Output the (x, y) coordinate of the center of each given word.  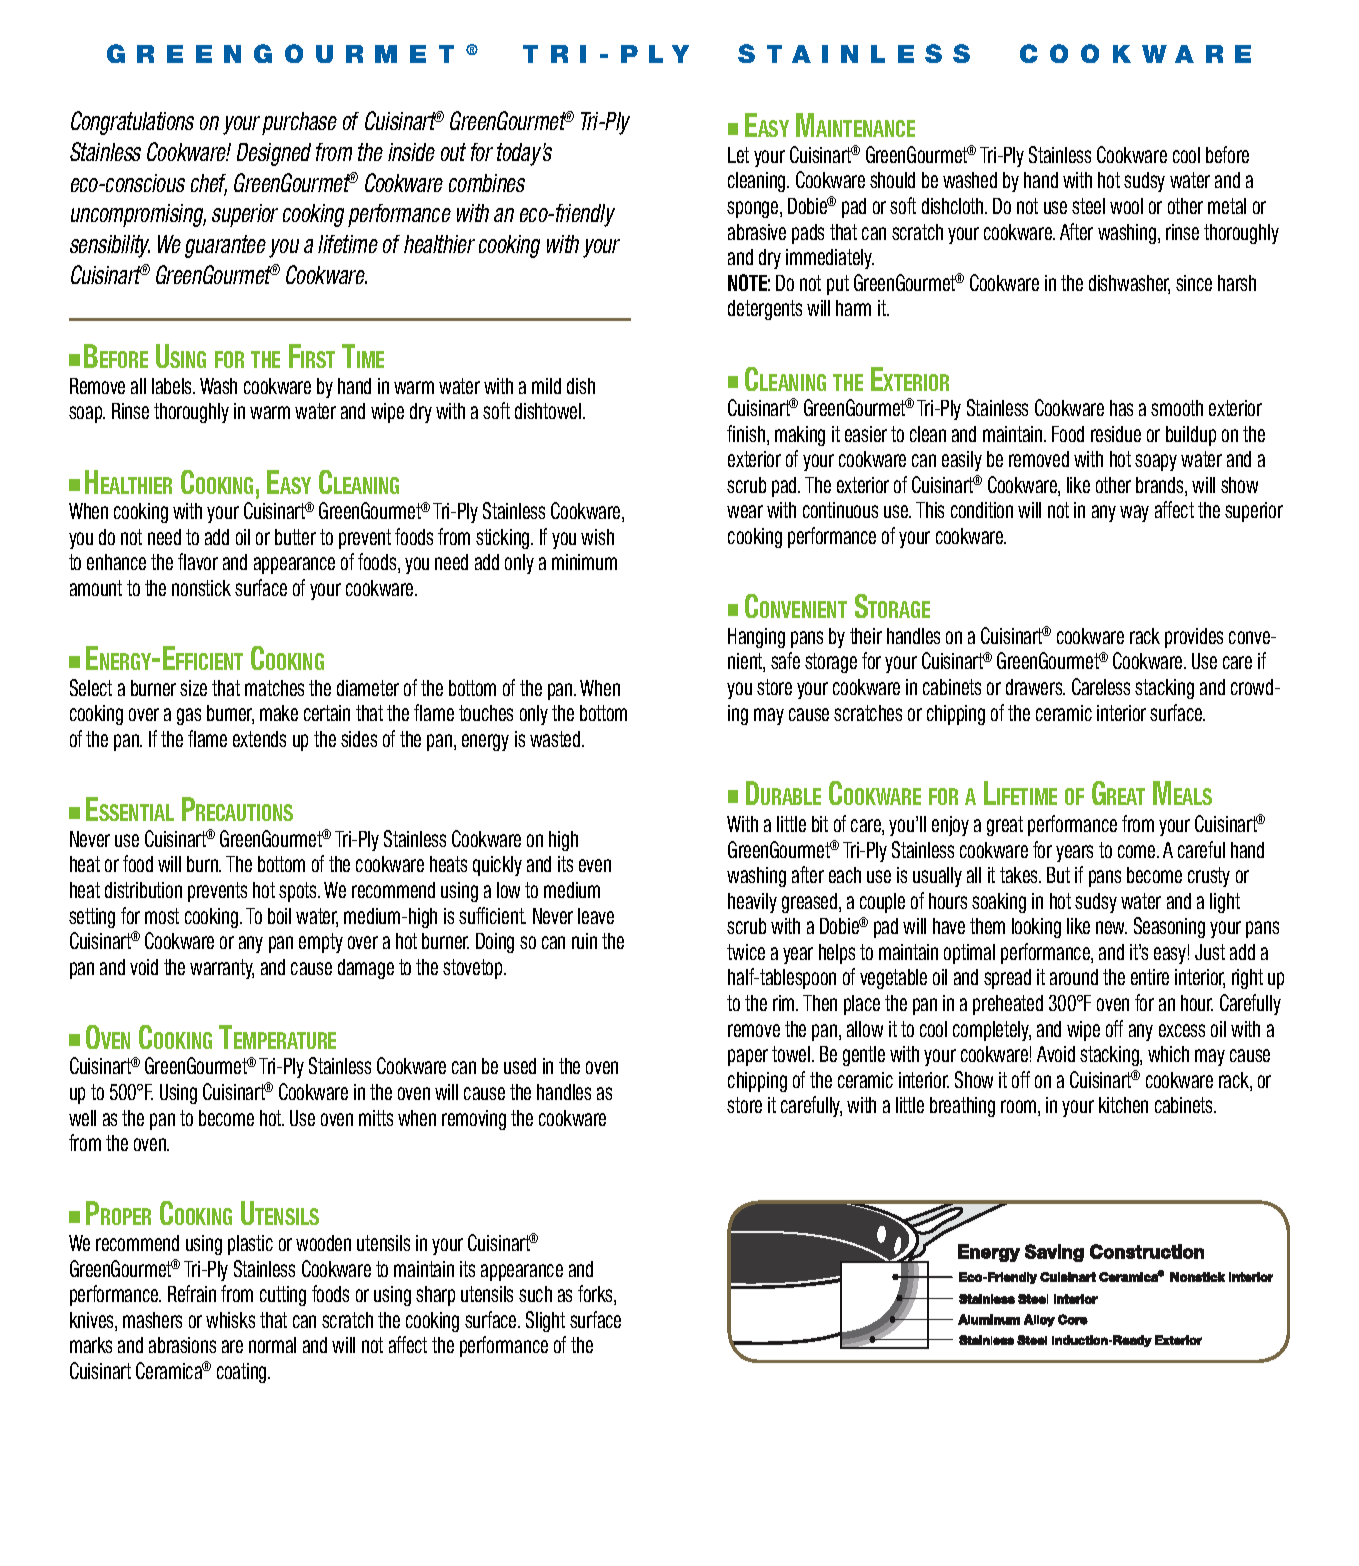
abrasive (757, 232)
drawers (1035, 687)
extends (259, 739)
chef (209, 184)
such (535, 1294)
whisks (230, 1320)
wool (1126, 206)
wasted (556, 739)
